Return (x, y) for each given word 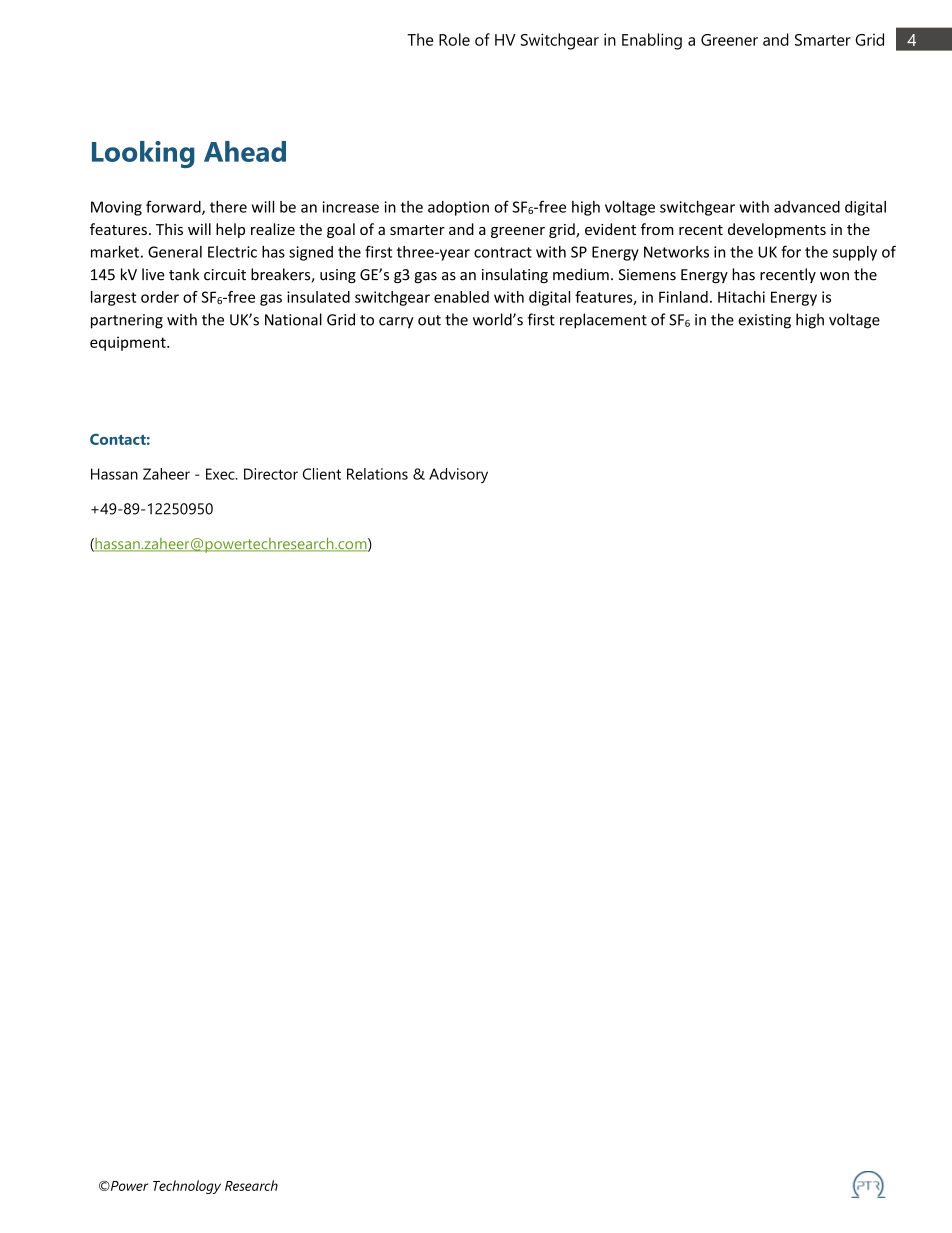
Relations (377, 474)
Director (271, 474)
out (429, 320)
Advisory (458, 475)
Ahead (245, 151)
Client (322, 474)
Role (454, 39)
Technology (187, 1187)
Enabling (652, 41)
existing (764, 321)
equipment (129, 343)
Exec (221, 474)
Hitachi (741, 297)
